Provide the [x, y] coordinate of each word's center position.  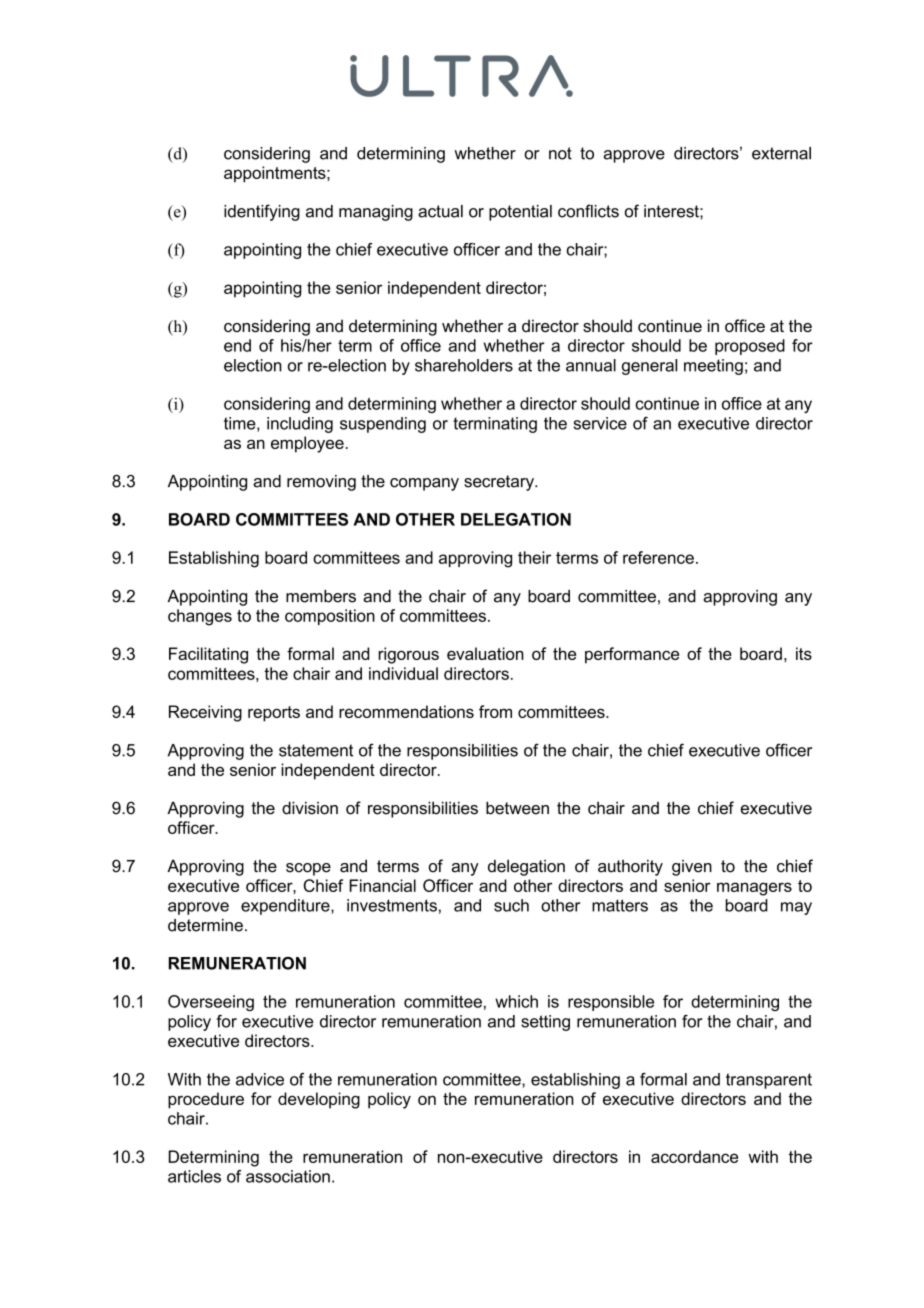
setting [545, 1023]
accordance [694, 1156]
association [288, 1176]
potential [520, 213]
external [781, 153]
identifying [262, 212]
